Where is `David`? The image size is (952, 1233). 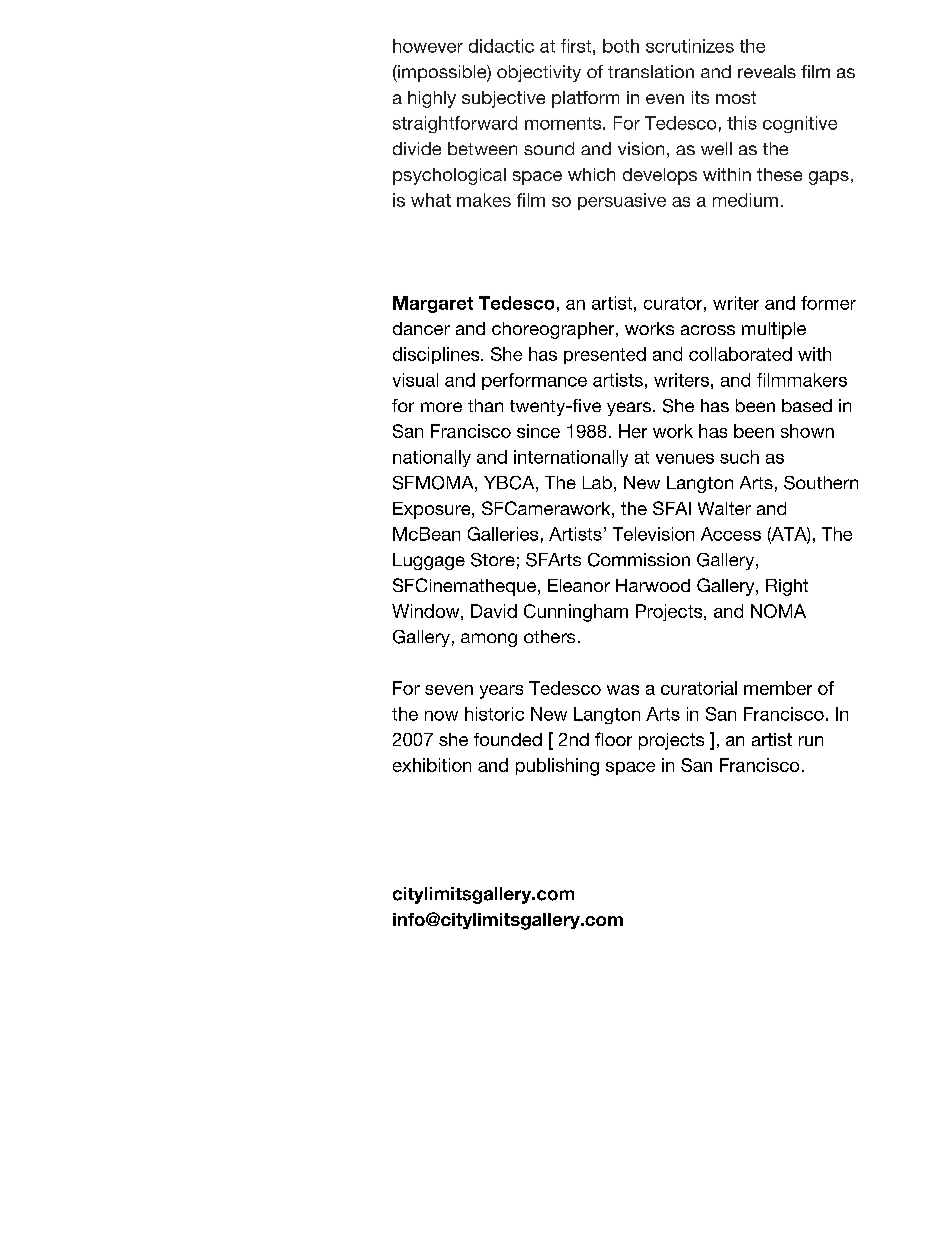
David is located at coordinates (494, 611).
